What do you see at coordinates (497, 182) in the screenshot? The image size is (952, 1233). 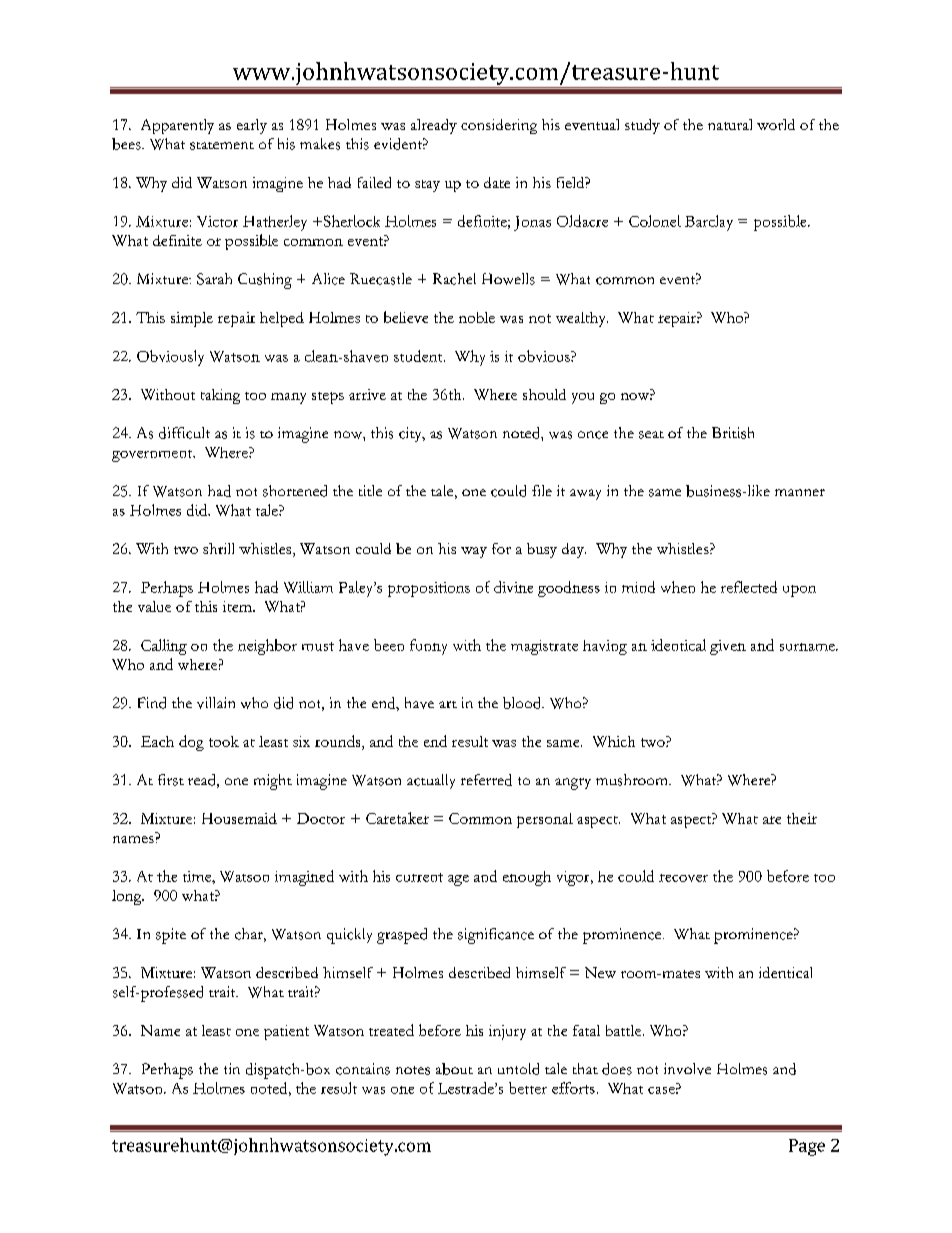 I see `date` at bounding box center [497, 182].
